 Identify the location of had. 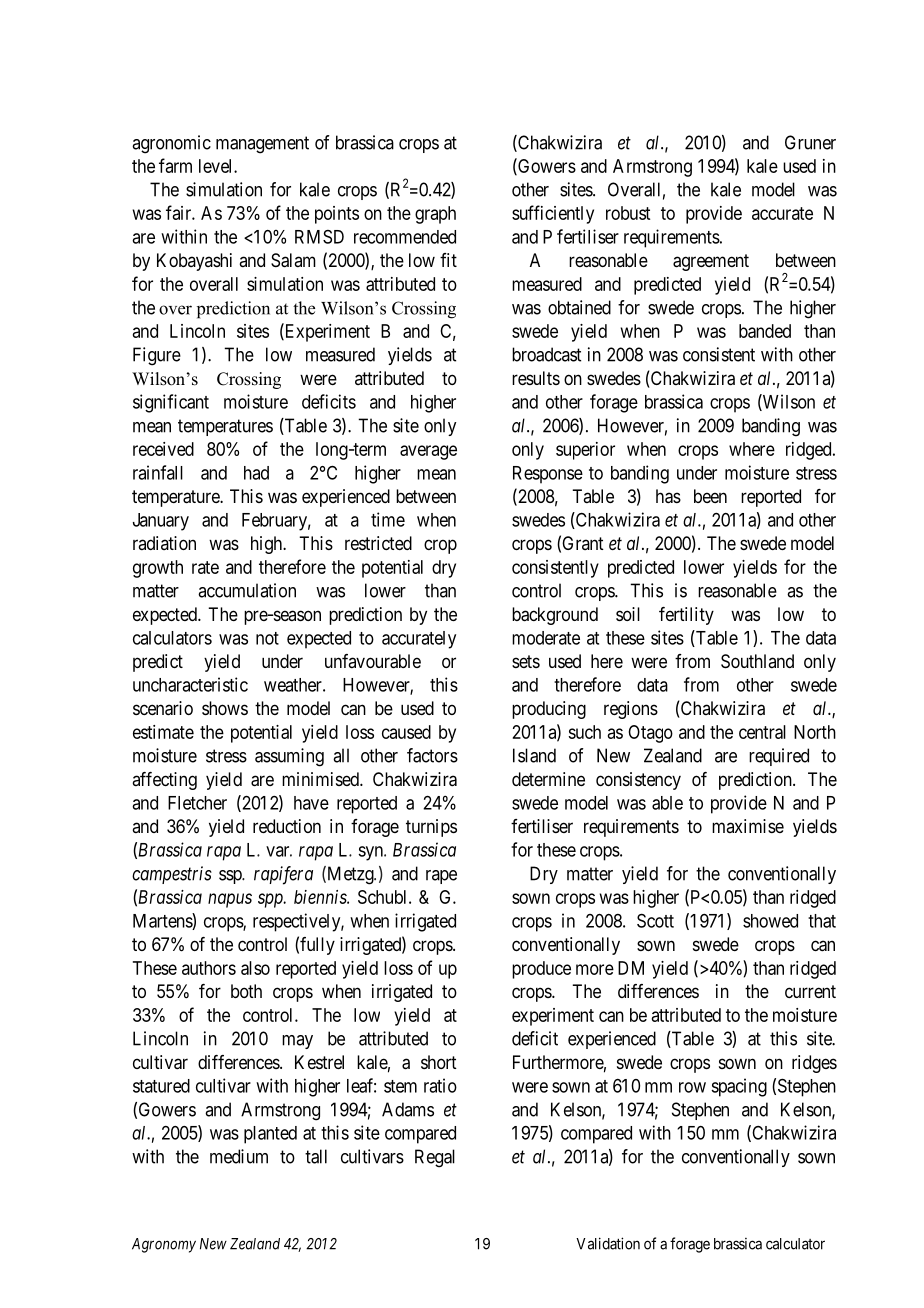
(256, 473).
